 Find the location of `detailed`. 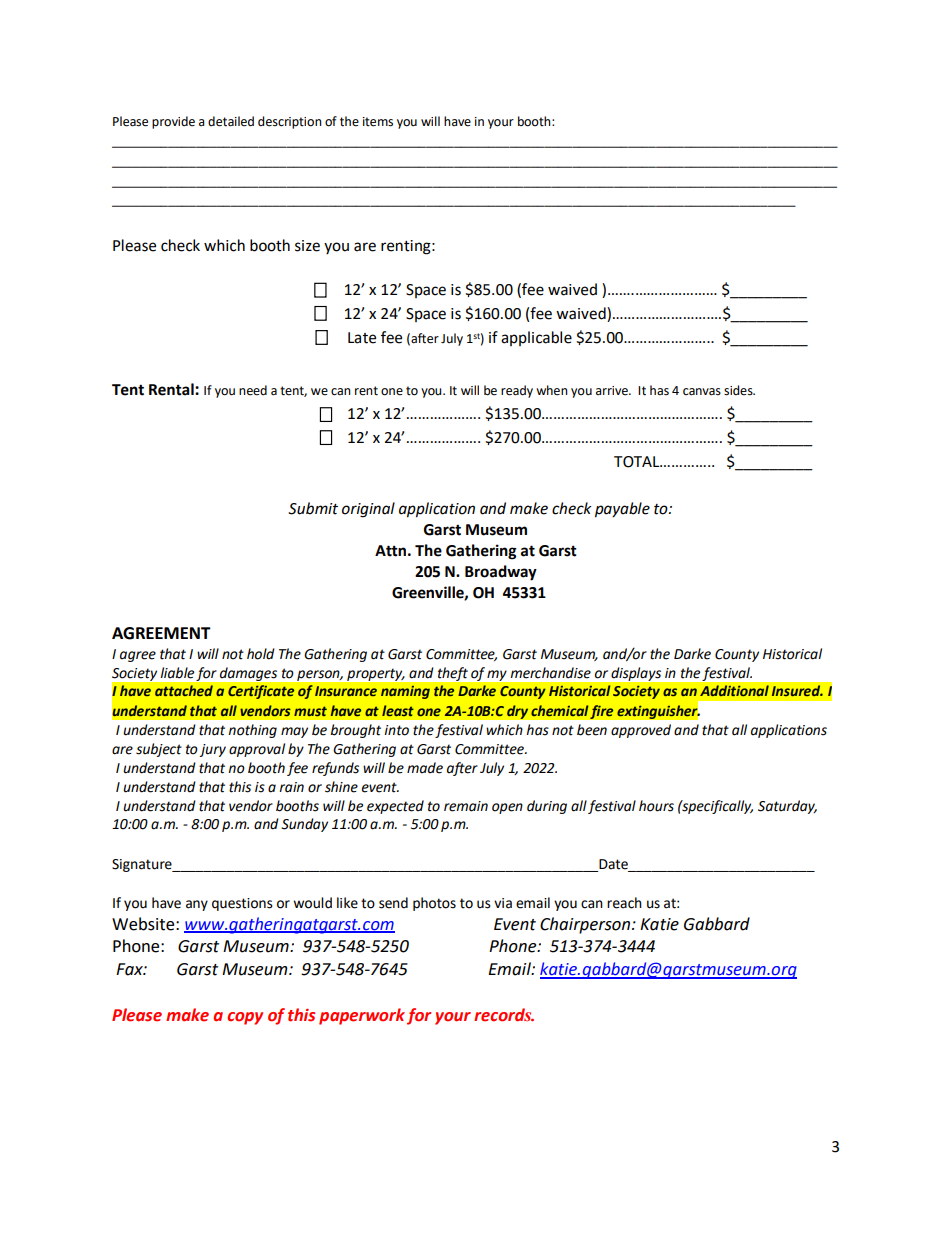

detailed is located at coordinates (231, 121).
